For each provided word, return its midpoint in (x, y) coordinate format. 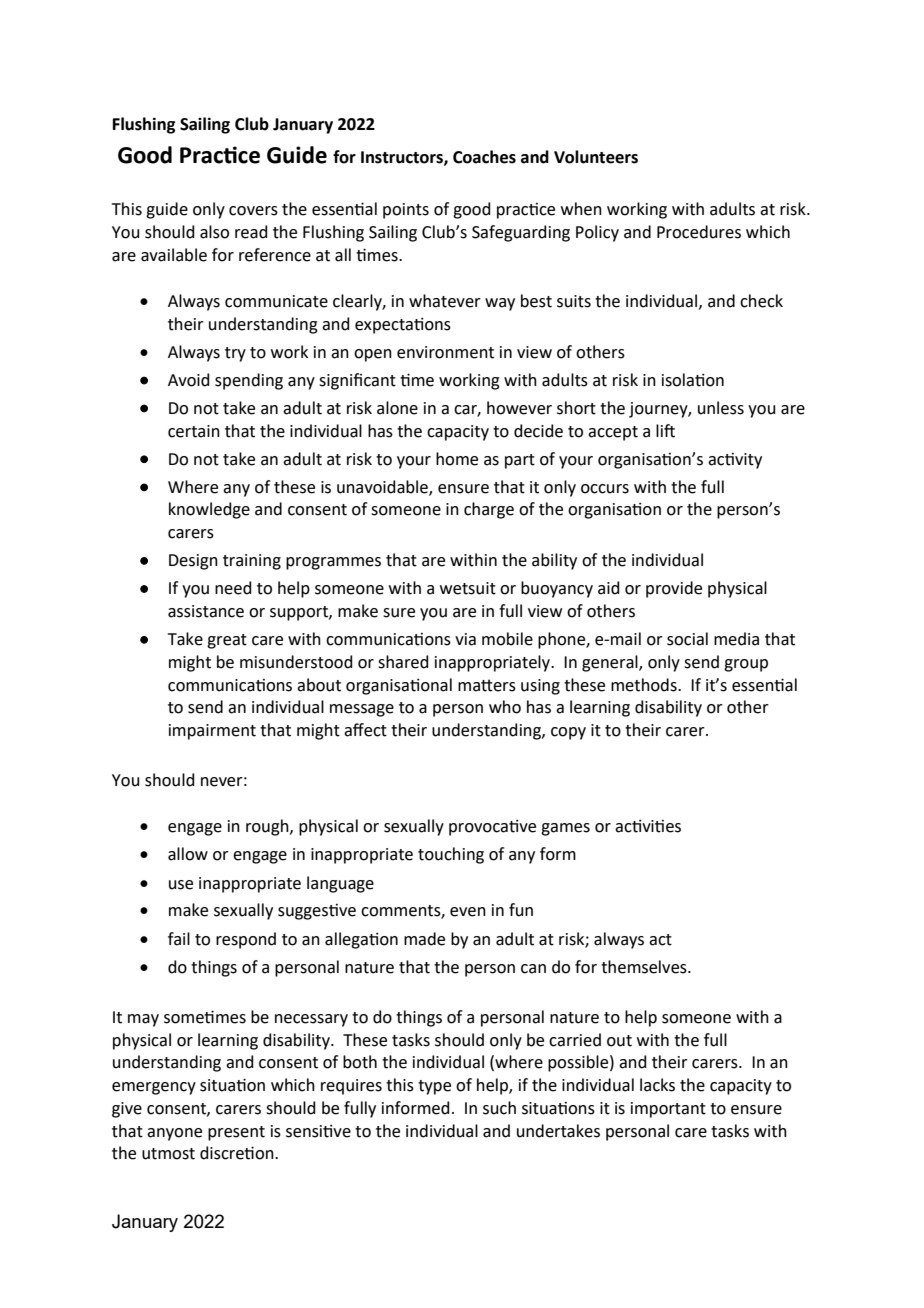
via (465, 639)
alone (397, 408)
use (181, 885)
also (214, 232)
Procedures (699, 232)
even (468, 912)
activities (648, 826)
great (227, 641)
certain (194, 431)
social (687, 639)
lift (665, 431)
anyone (174, 1134)
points (406, 211)
